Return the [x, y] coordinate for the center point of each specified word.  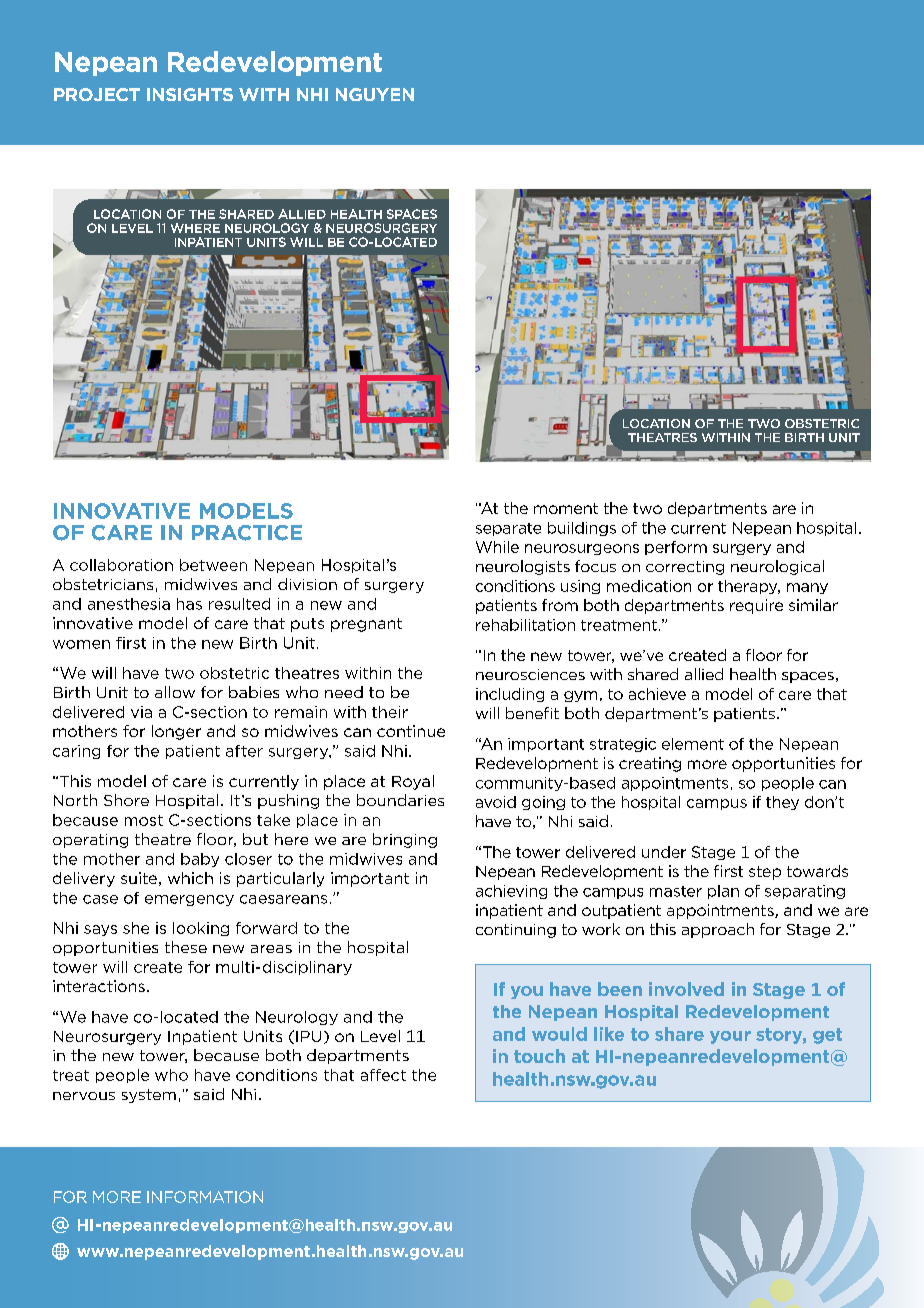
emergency [189, 900]
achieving [511, 892]
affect [383, 1075]
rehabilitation [525, 625]
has [189, 604]
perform [676, 548]
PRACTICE [247, 533]
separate [508, 529]
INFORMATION [205, 1197]
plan [723, 892]
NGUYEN [375, 94]
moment [566, 508]
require [756, 606]
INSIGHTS [190, 94]
